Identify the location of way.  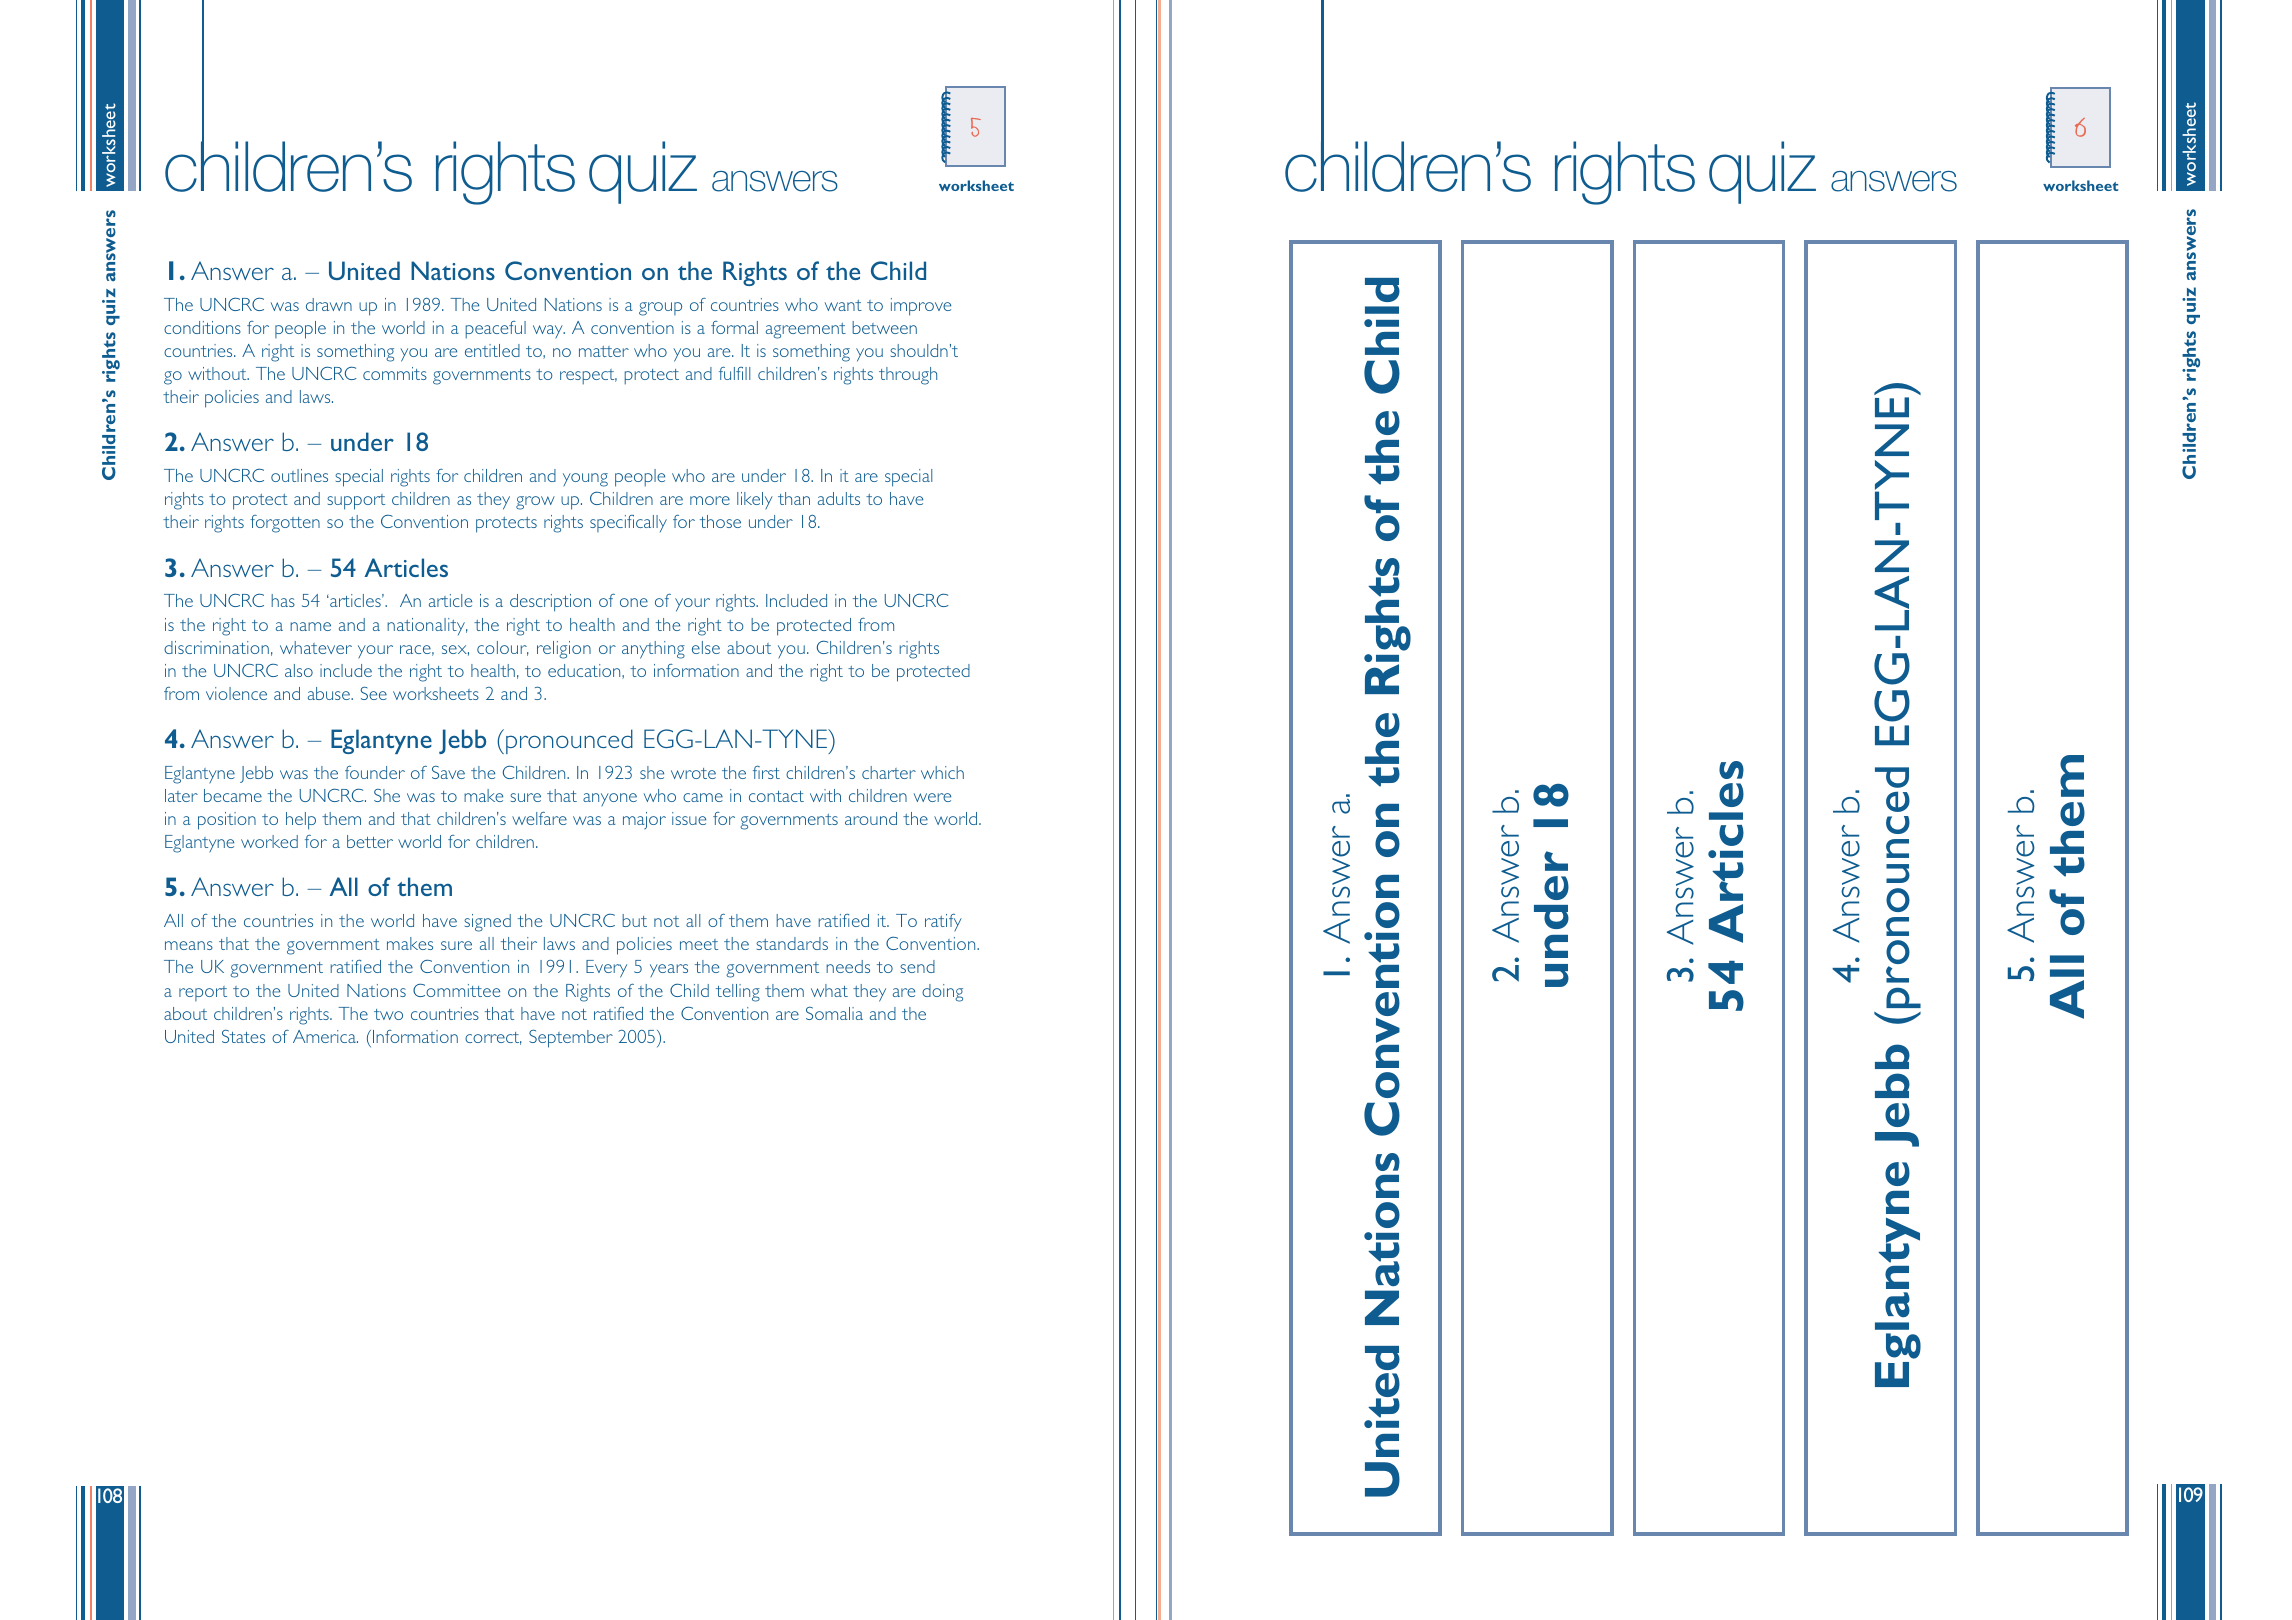
(549, 332).
